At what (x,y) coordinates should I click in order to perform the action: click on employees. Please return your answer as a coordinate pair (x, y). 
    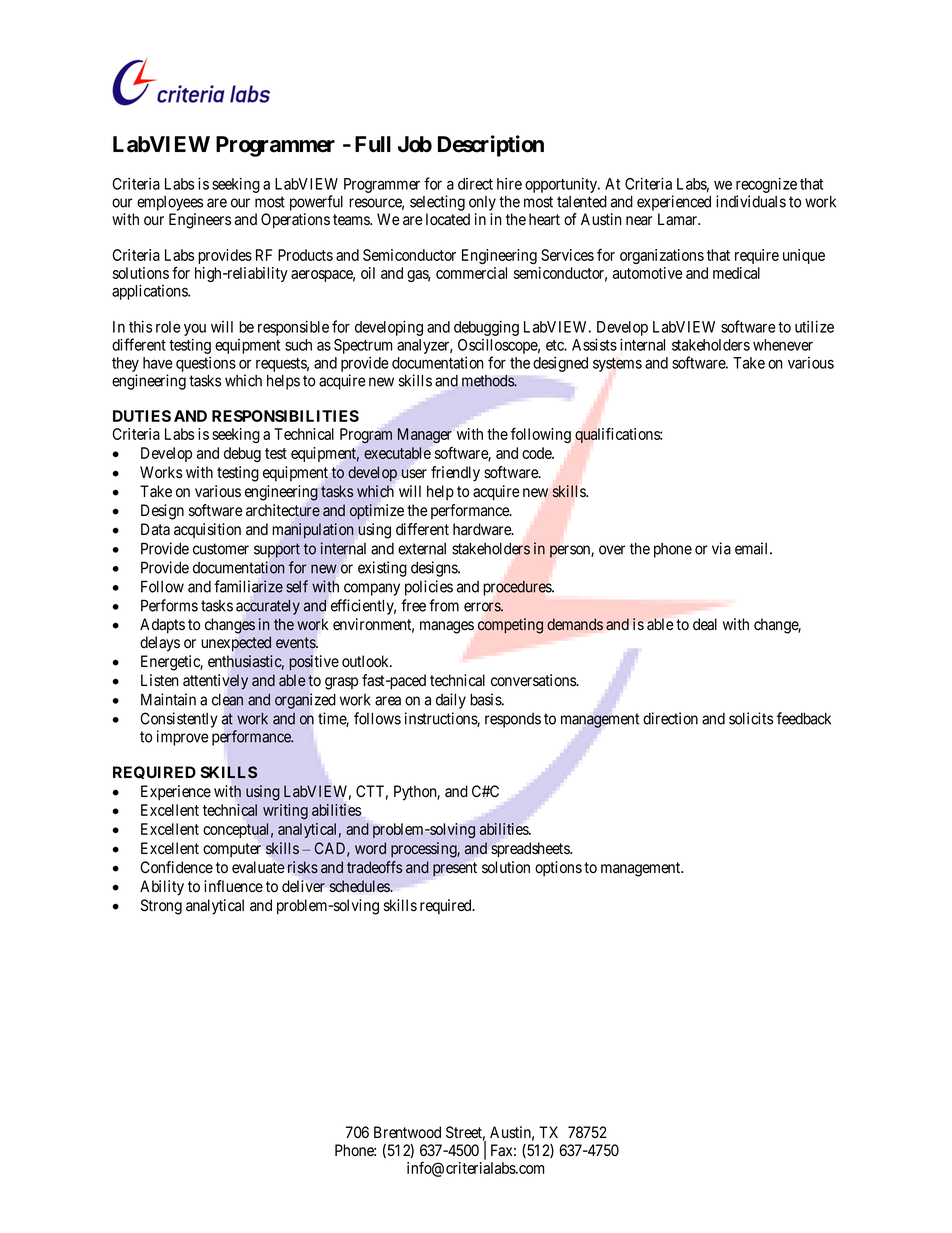
    Looking at the image, I should click on (170, 203).
